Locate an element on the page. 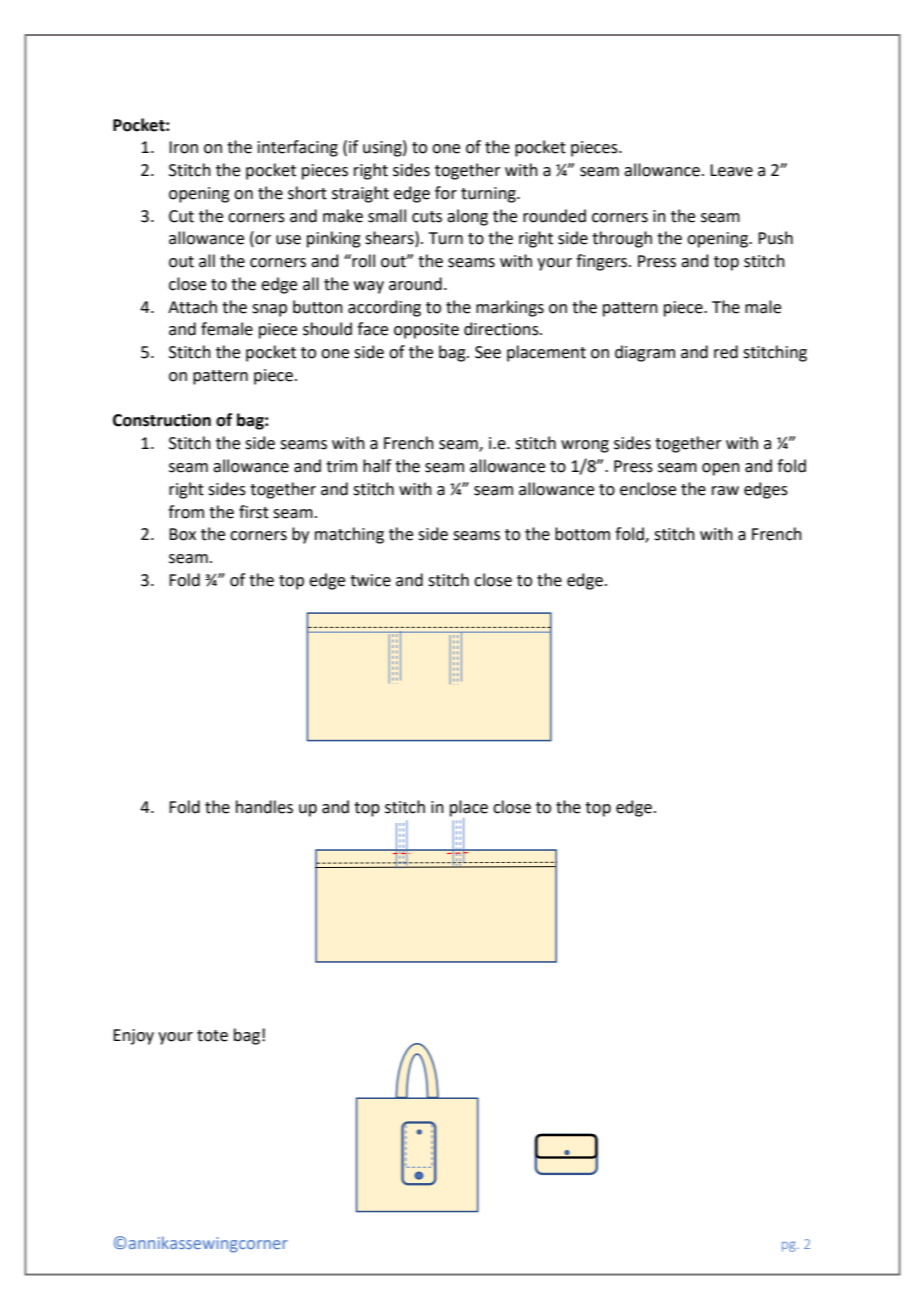  for is located at coordinates (446, 193).
